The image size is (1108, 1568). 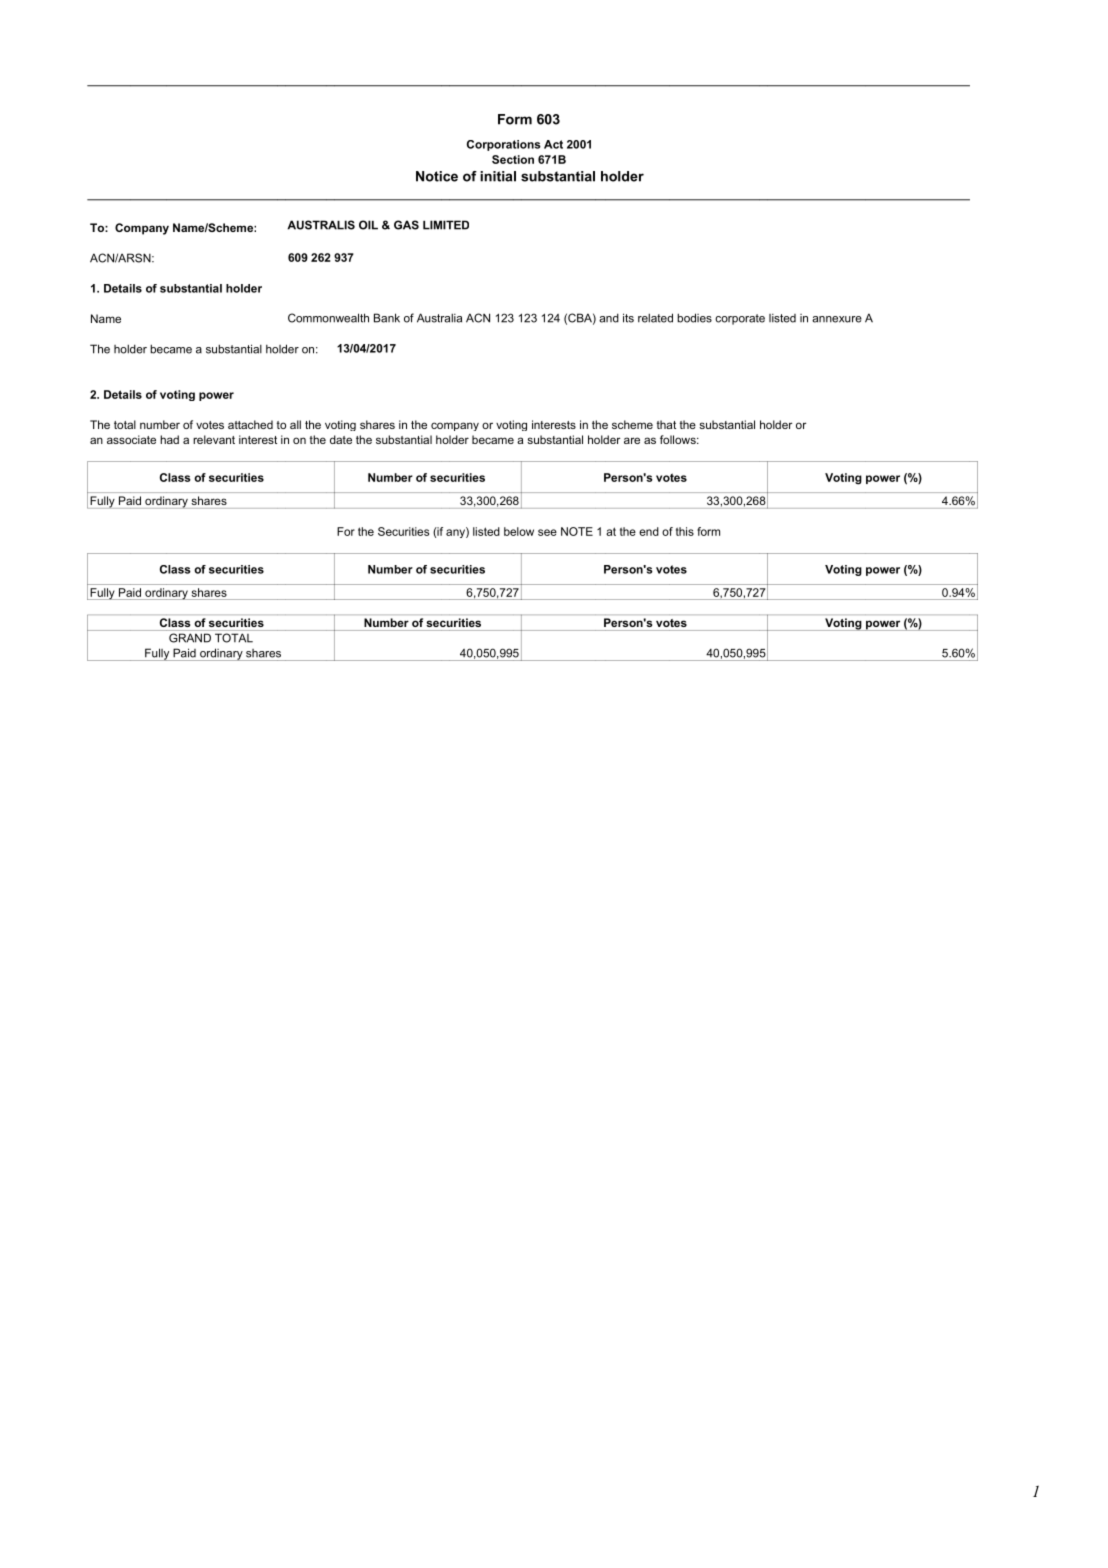 What do you see at coordinates (649, 531) in the screenshot?
I see `end` at bounding box center [649, 531].
